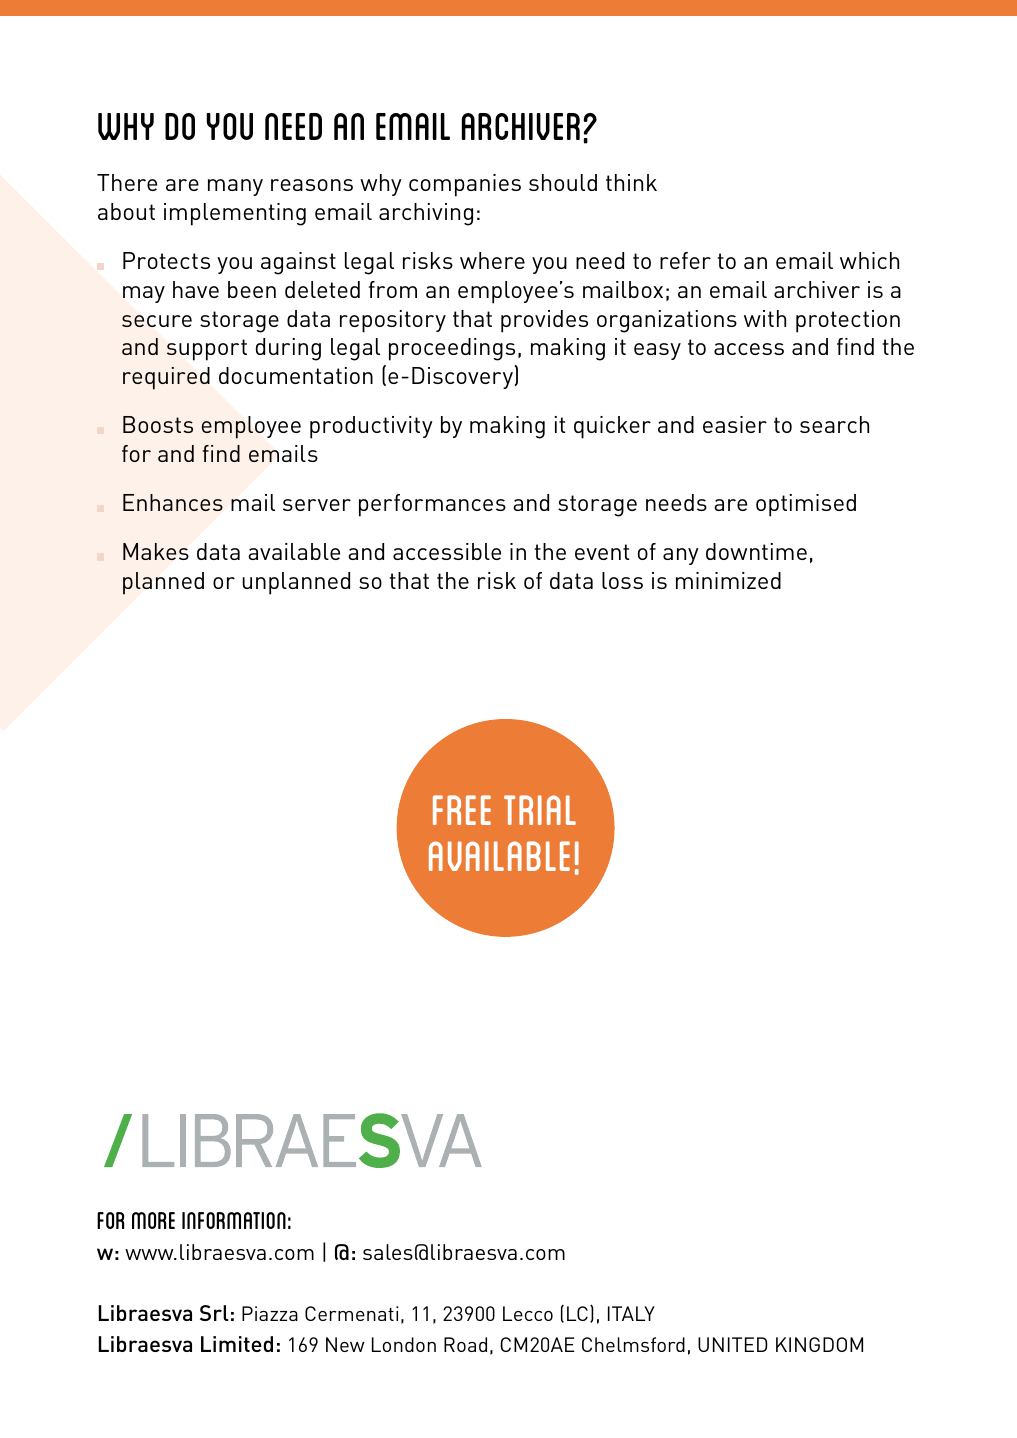 The height and width of the screenshot is (1438, 1017). I want to click on Road, so click(465, 1344).
